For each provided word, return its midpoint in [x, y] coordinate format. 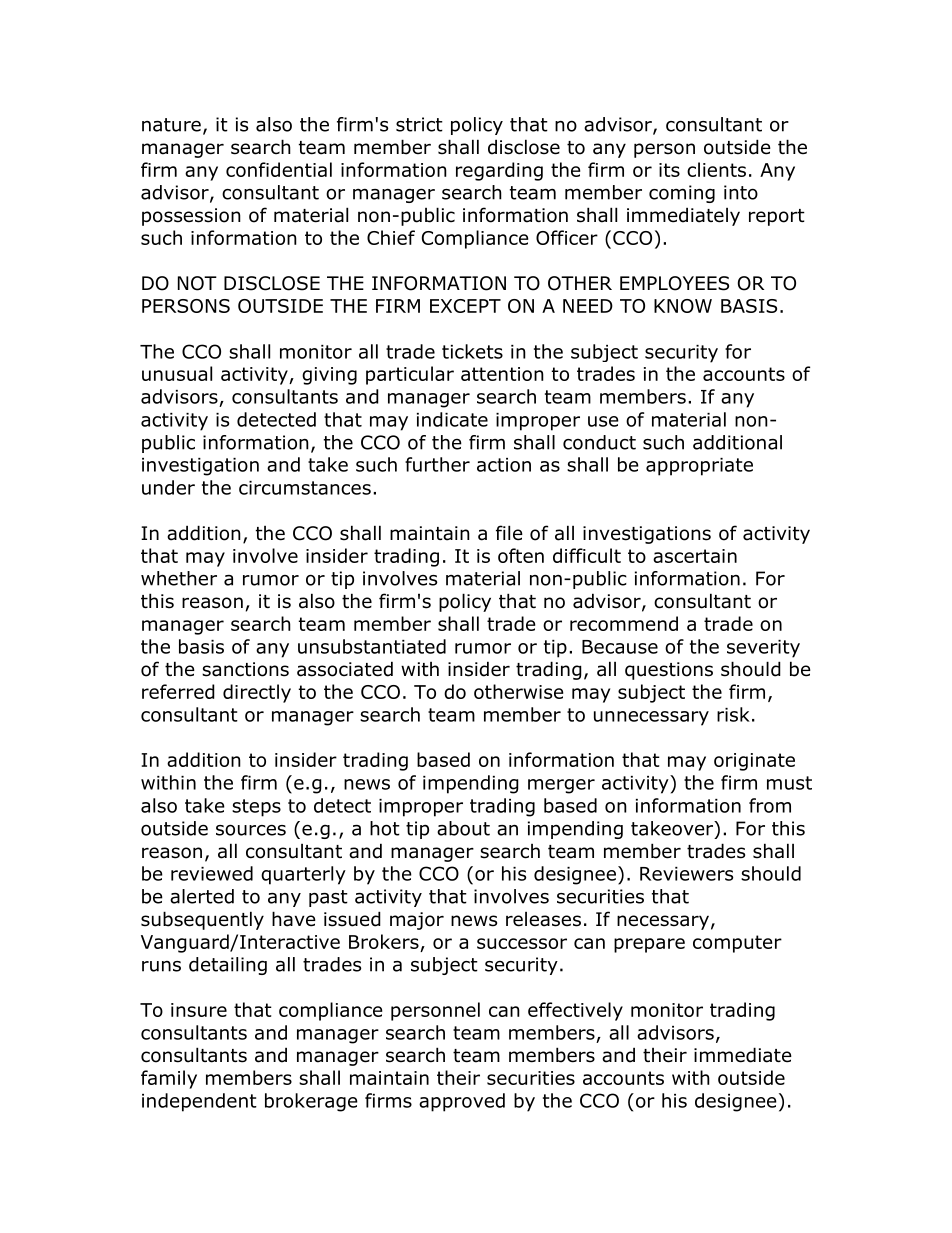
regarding [499, 171]
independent [199, 1102]
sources [251, 830]
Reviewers [686, 874]
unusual [177, 373]
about [463, 828]
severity [763, 649]
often [521, 555]
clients [716, 169]
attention [502, 374]
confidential [279, 169]
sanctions [245, 669]
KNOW [683, 306]
